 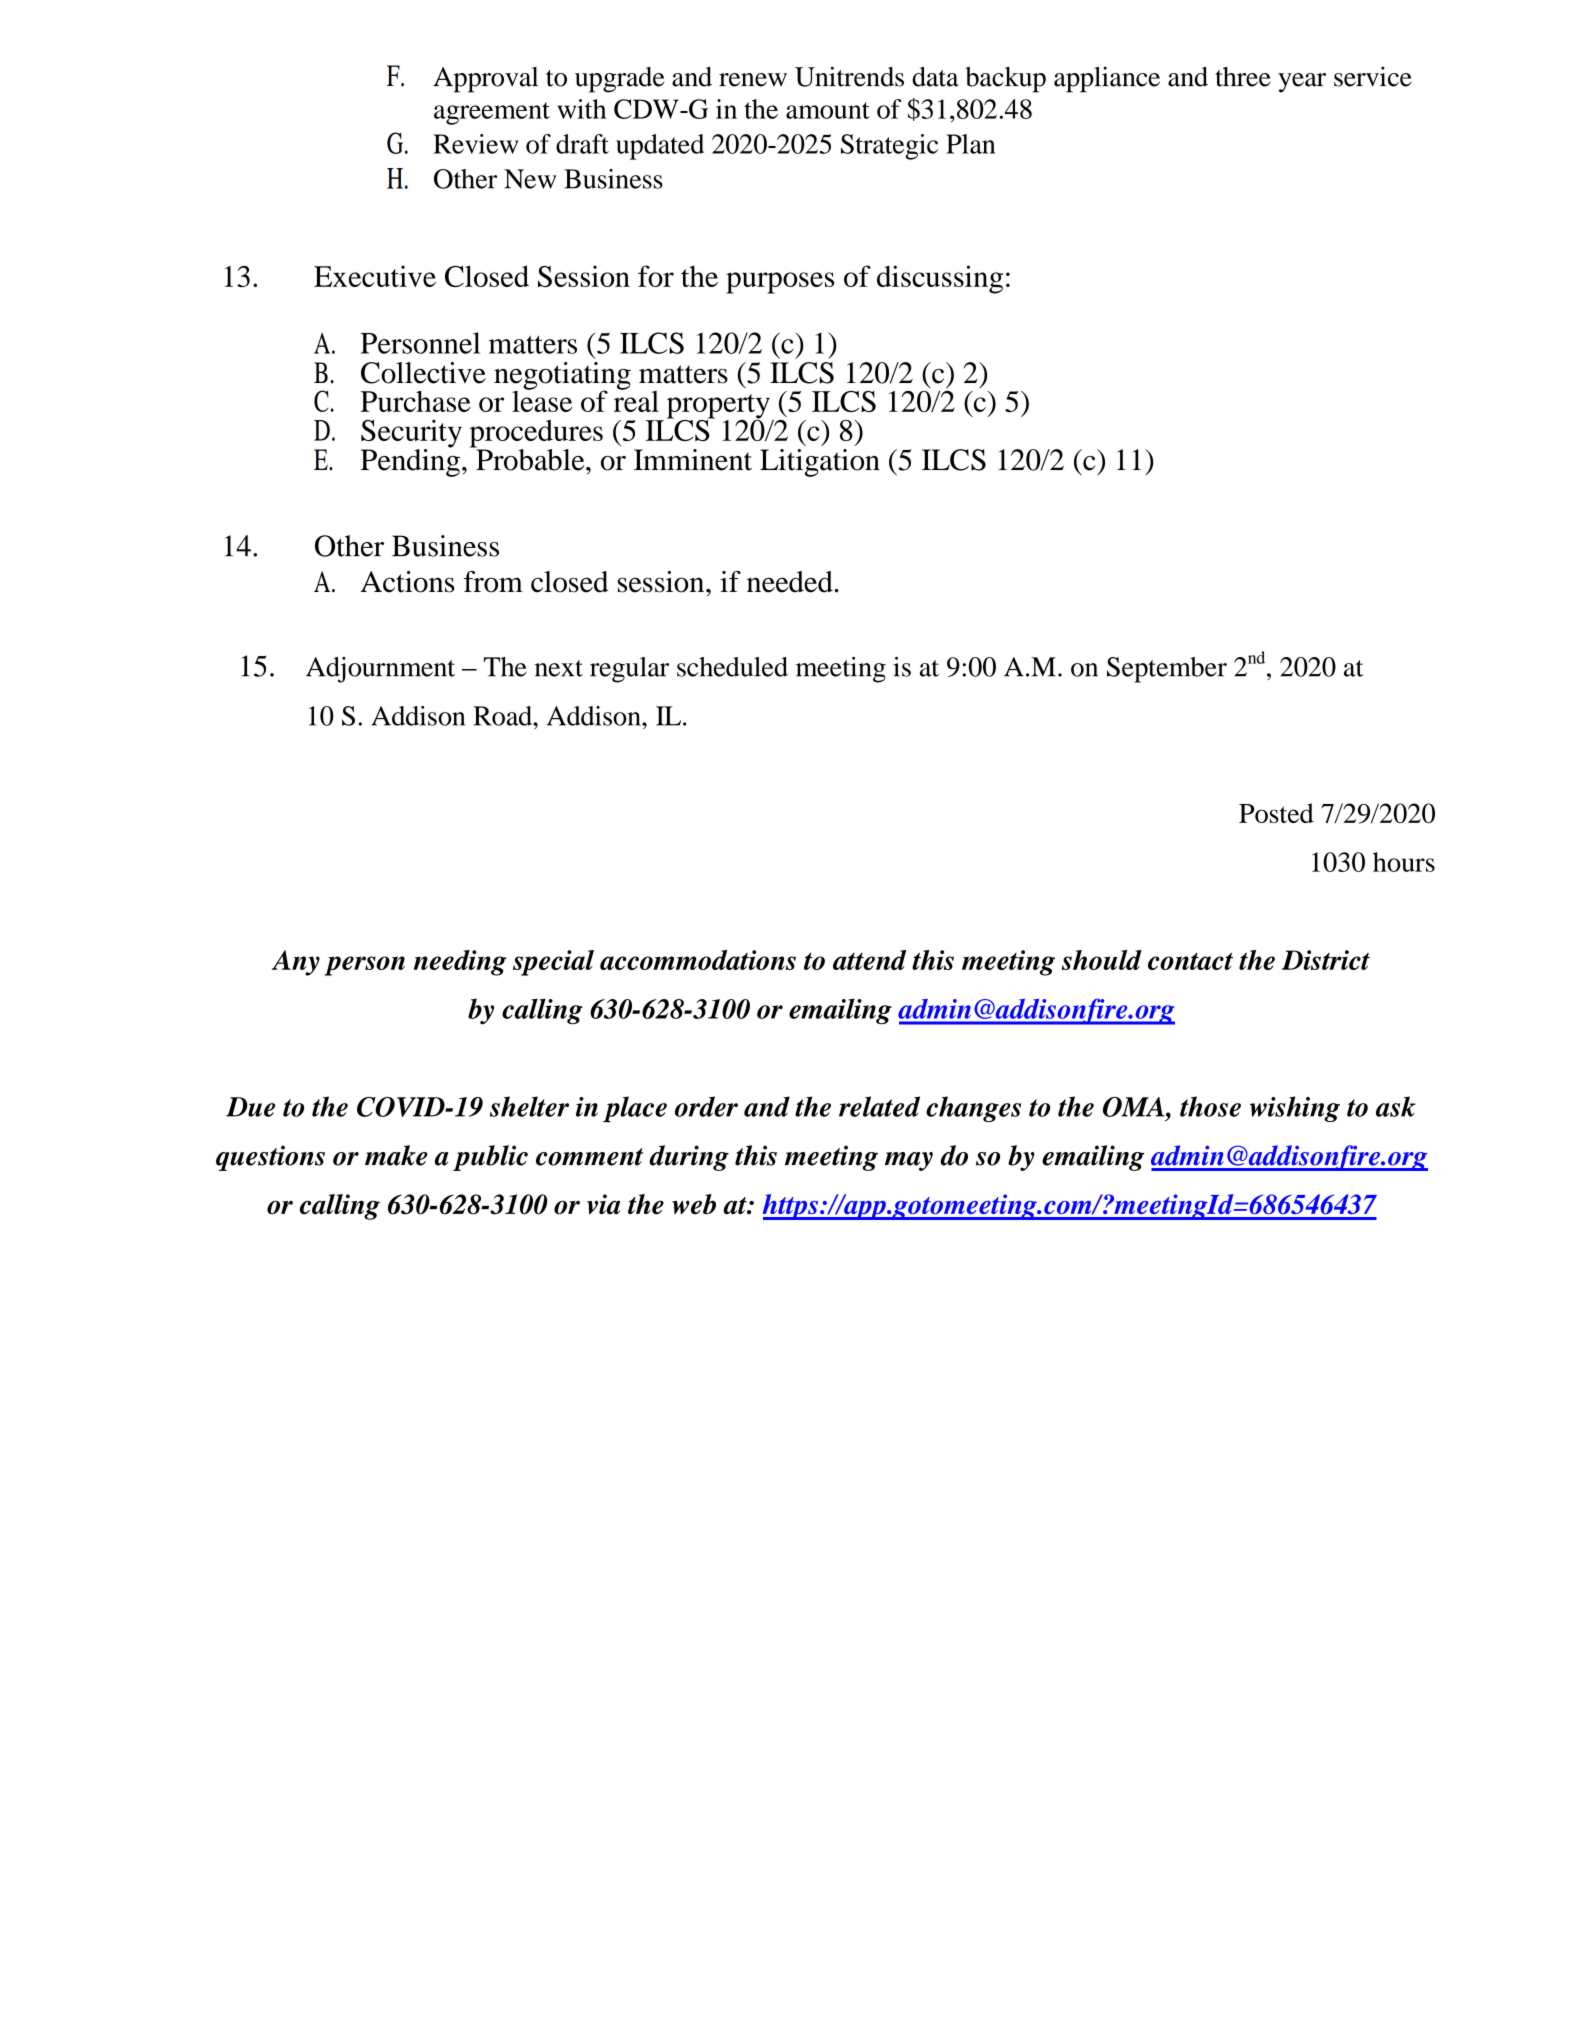 What do you see at coordinates (492, 113) in the document?
I see `agreement` at bounding box center [492, 113].
